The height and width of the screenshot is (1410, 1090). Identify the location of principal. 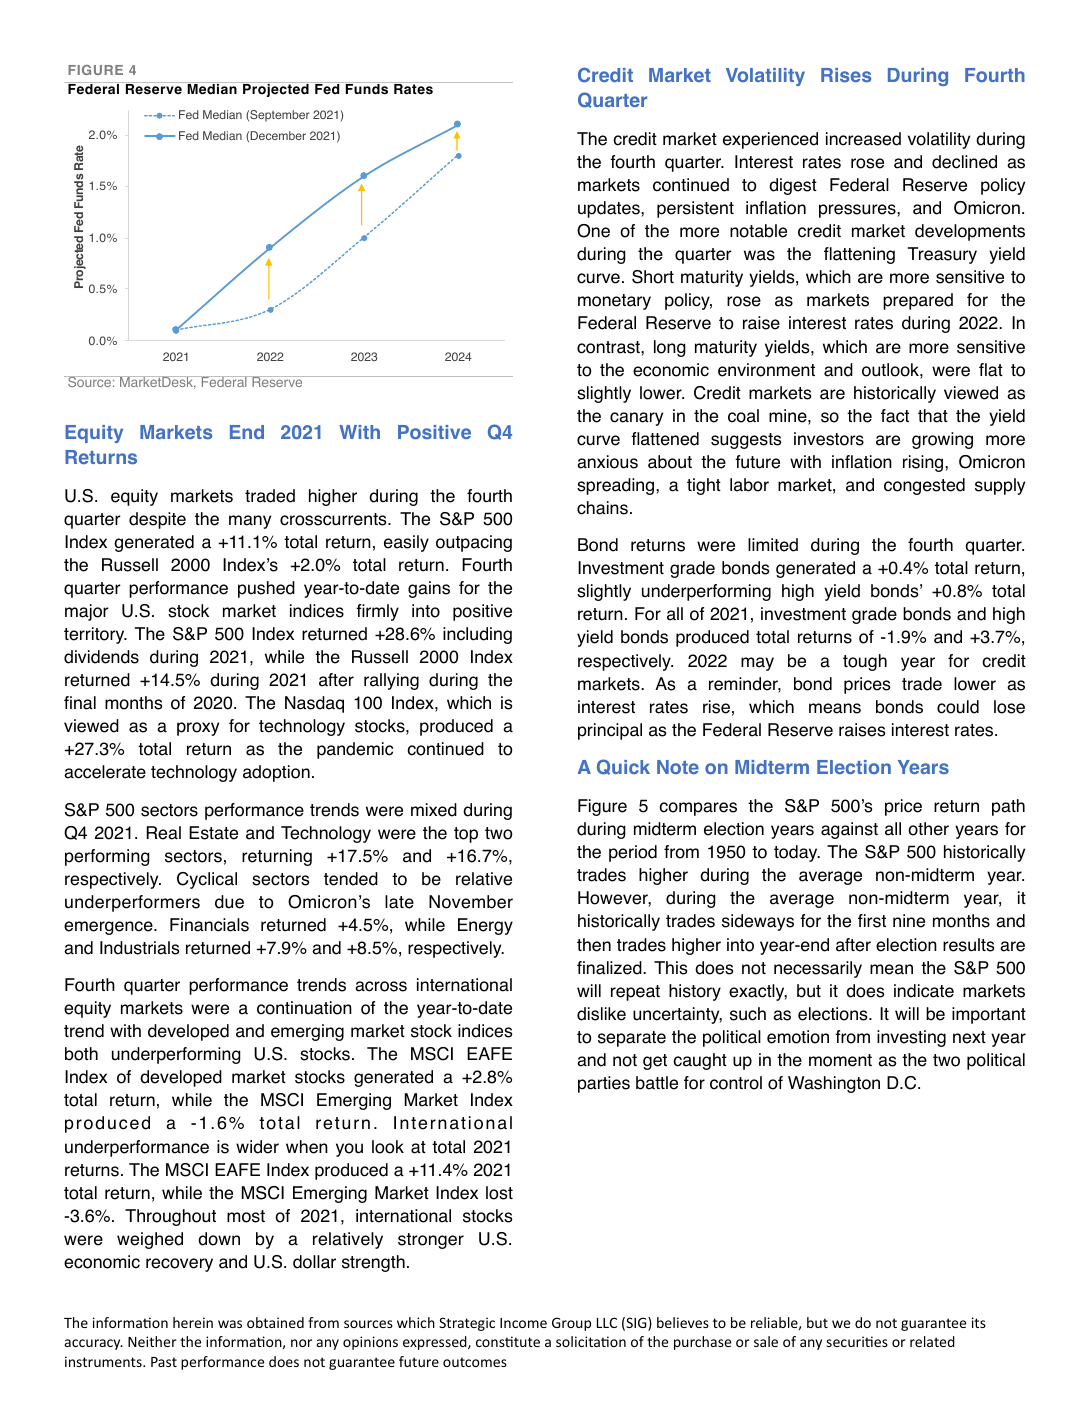
(610, 731).
